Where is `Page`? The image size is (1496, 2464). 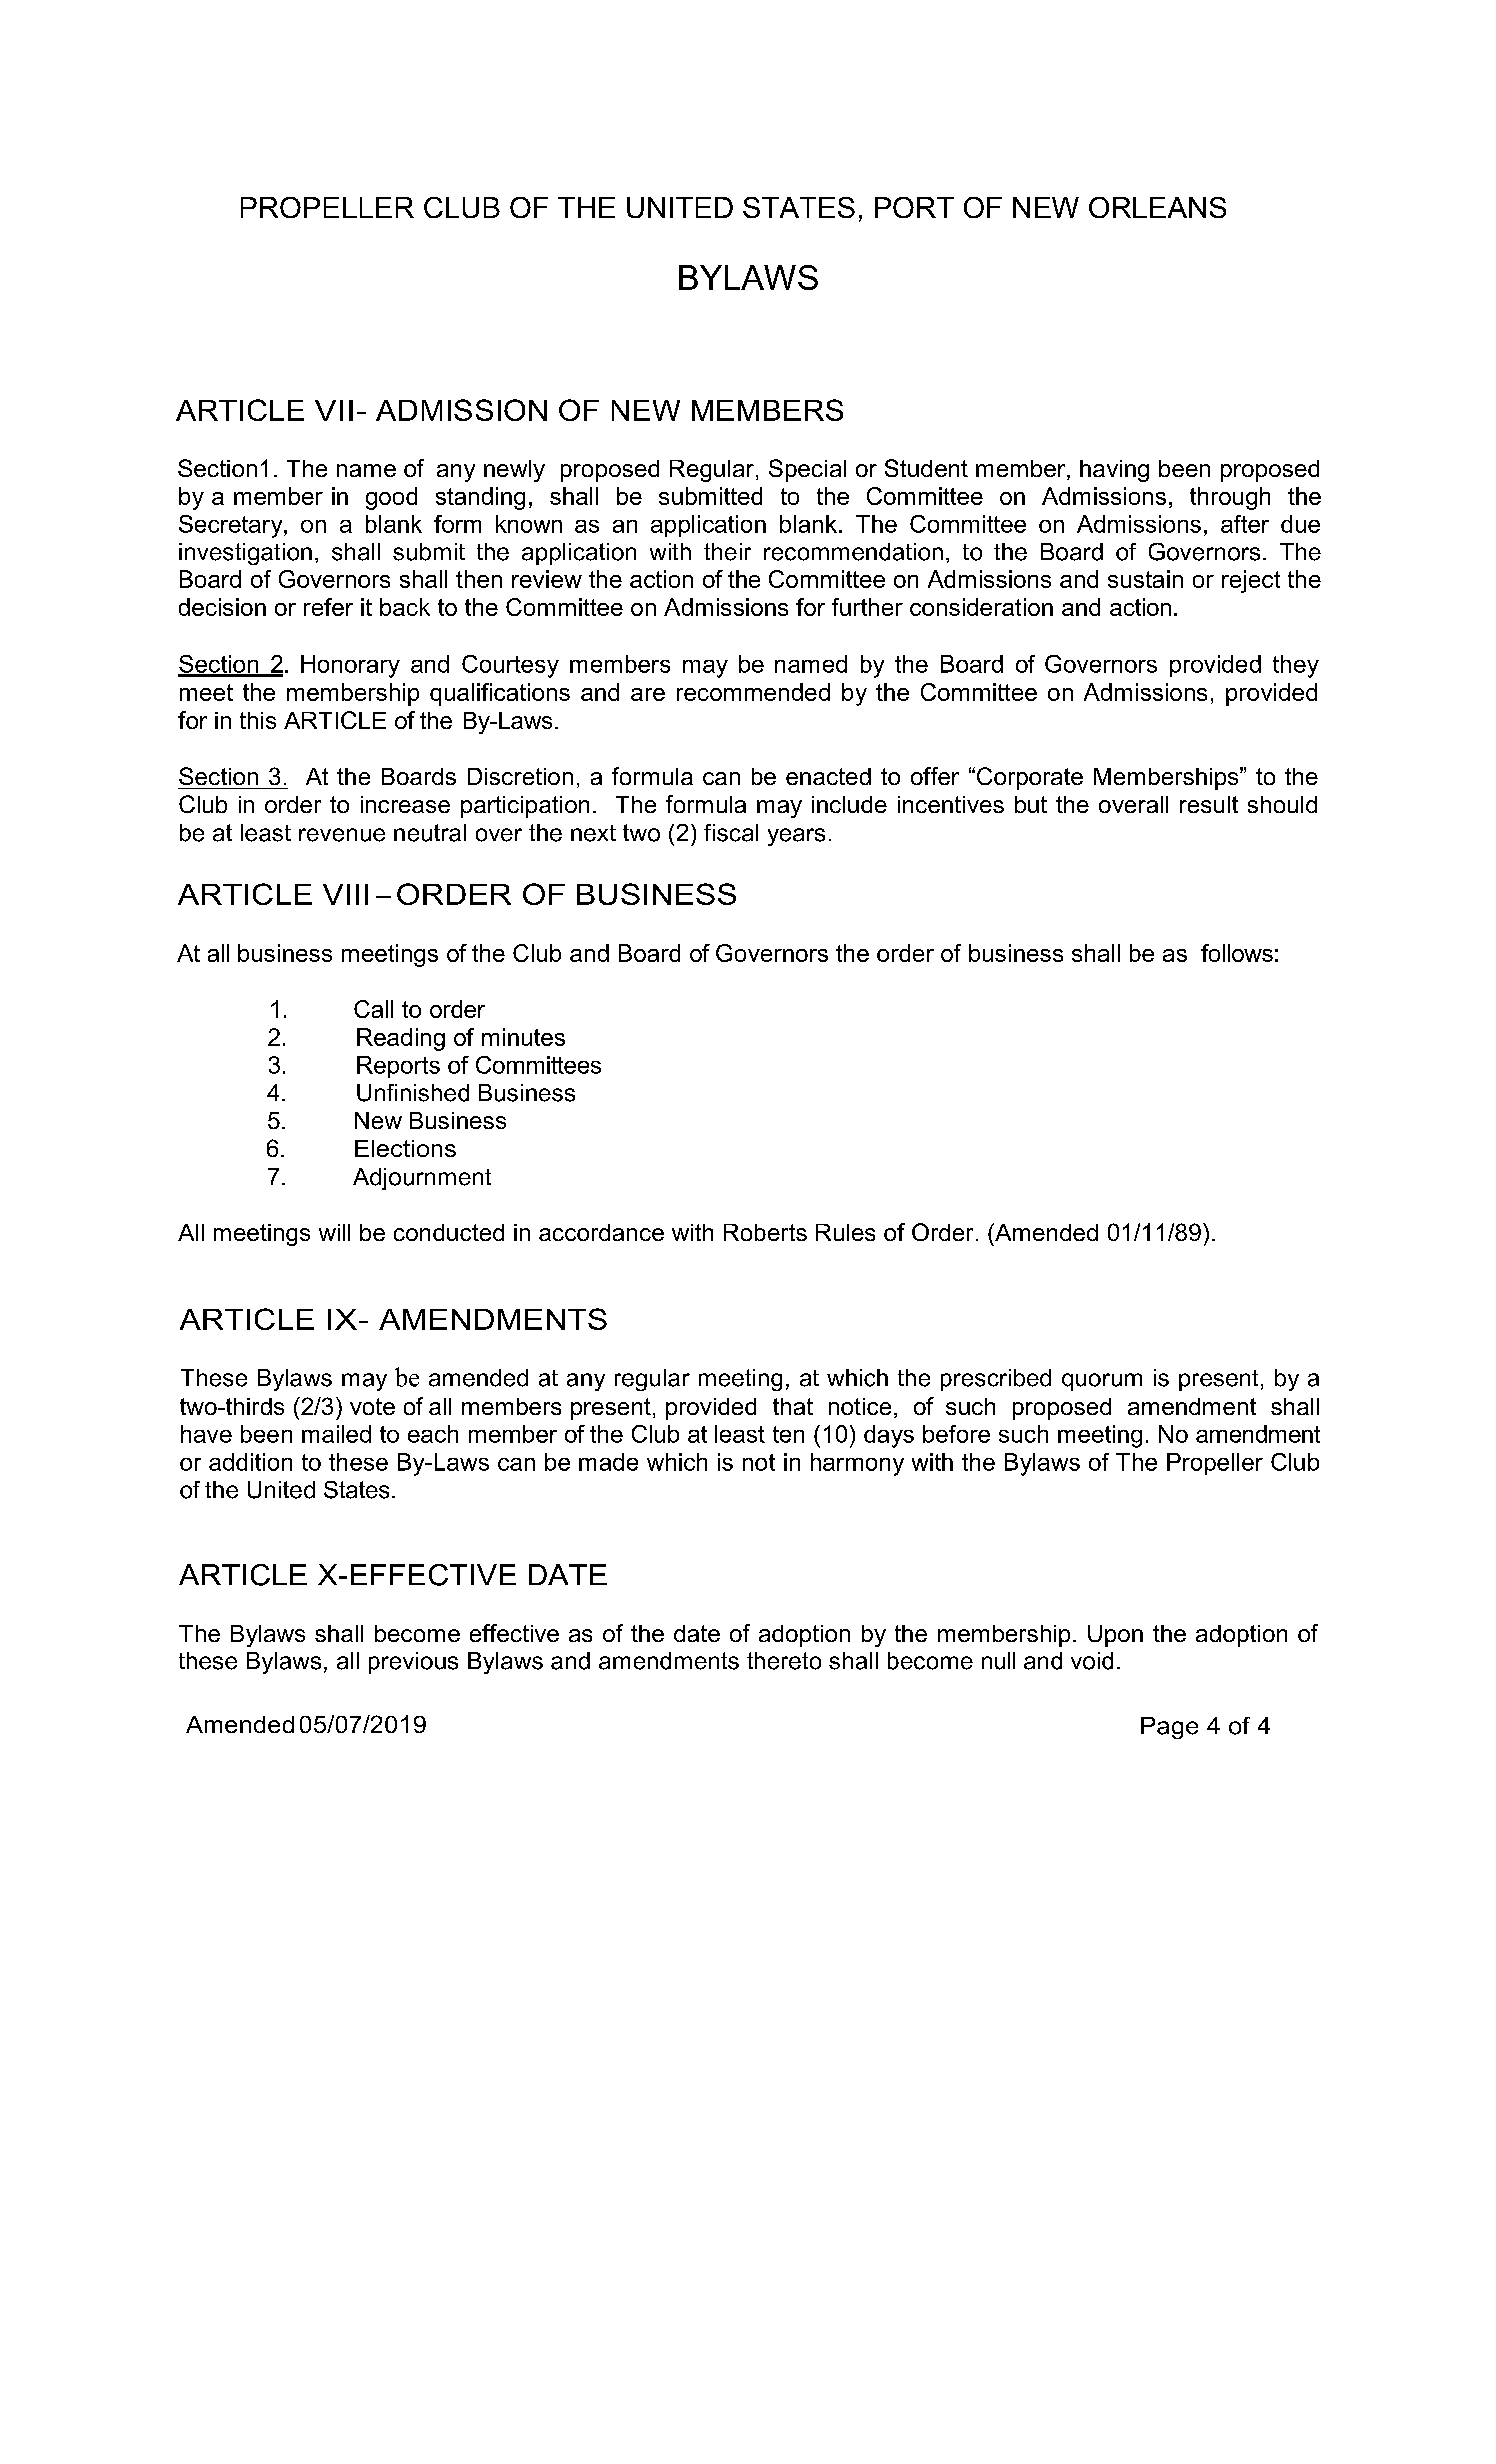
Page is located at coordinates (1169, 1728).
